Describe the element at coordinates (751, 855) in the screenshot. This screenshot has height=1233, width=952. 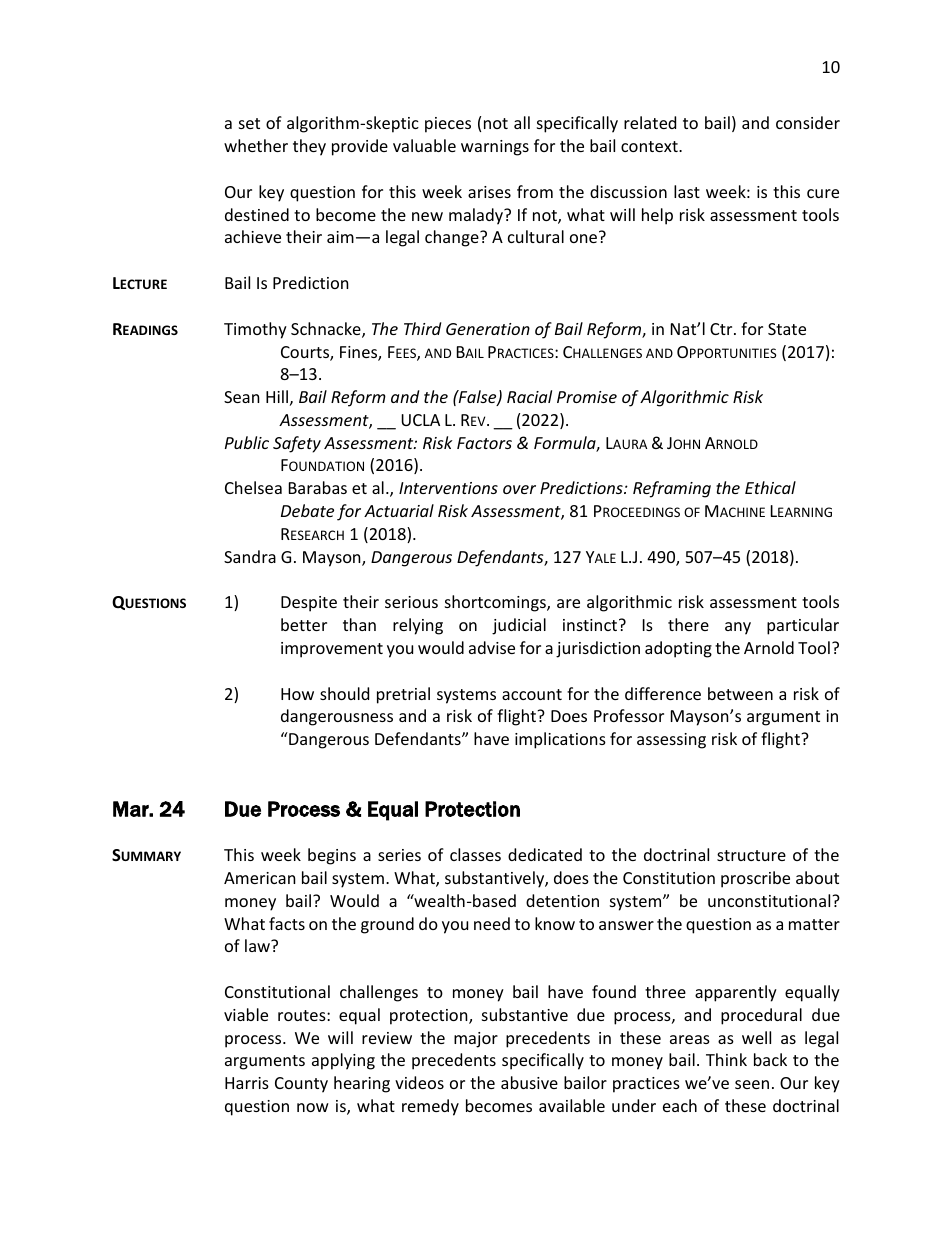
I see `structure` at that location.
